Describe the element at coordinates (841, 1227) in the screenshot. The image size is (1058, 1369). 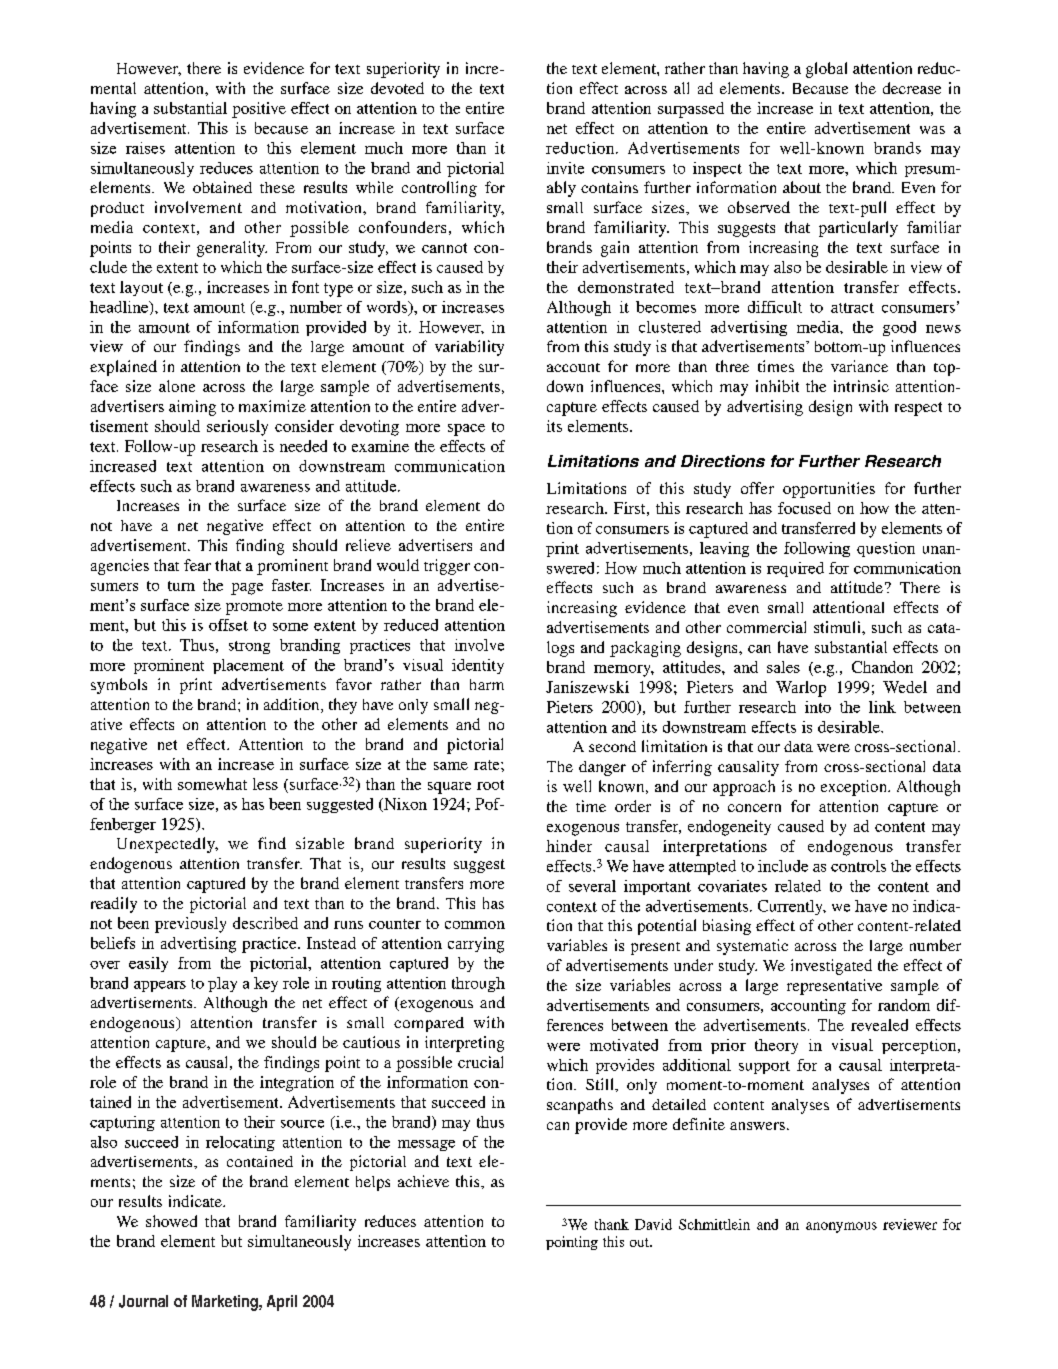
I see `anonymous` at that location.
